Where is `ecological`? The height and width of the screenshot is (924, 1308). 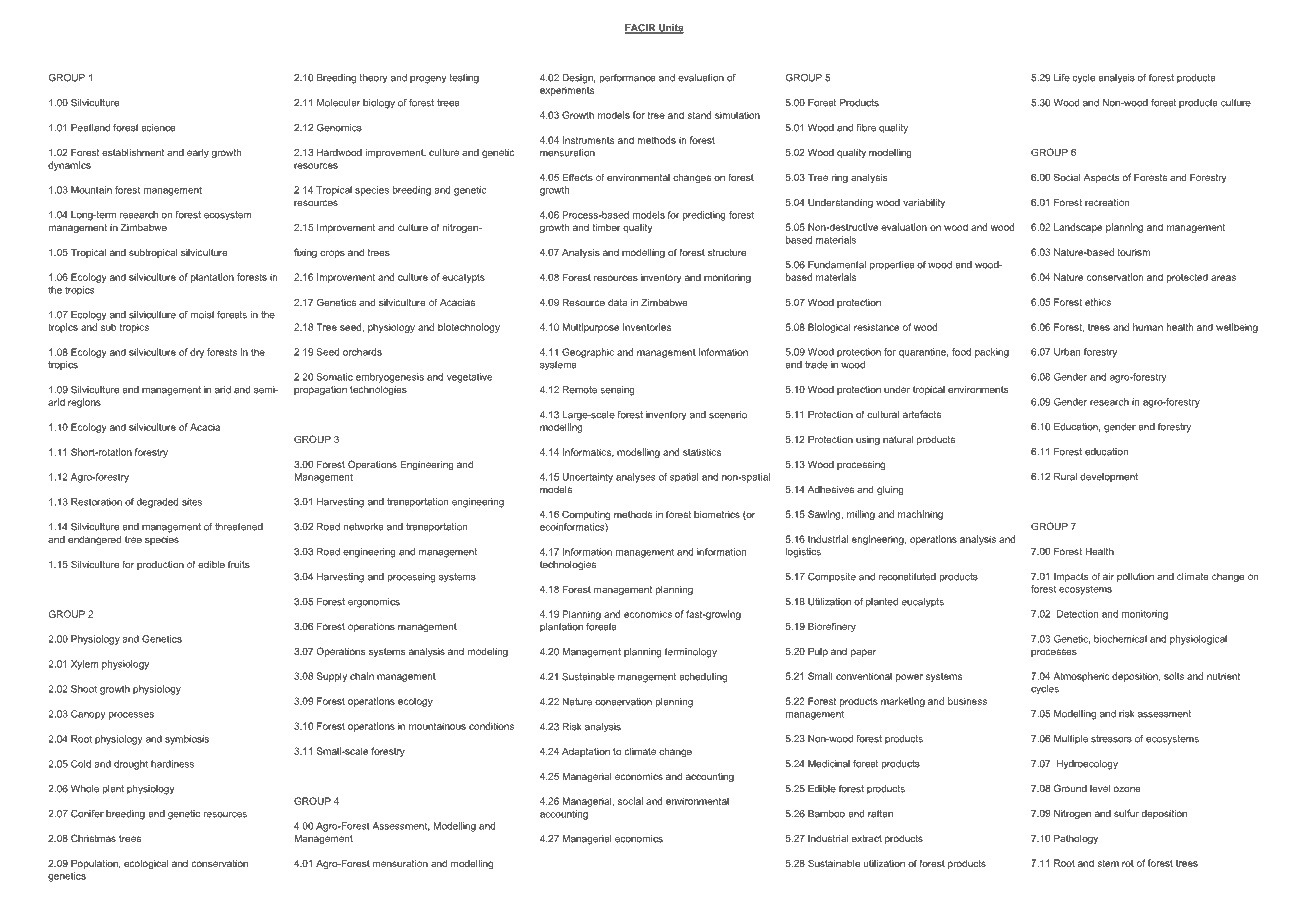 ecological is located at coordinates (146, 864).
